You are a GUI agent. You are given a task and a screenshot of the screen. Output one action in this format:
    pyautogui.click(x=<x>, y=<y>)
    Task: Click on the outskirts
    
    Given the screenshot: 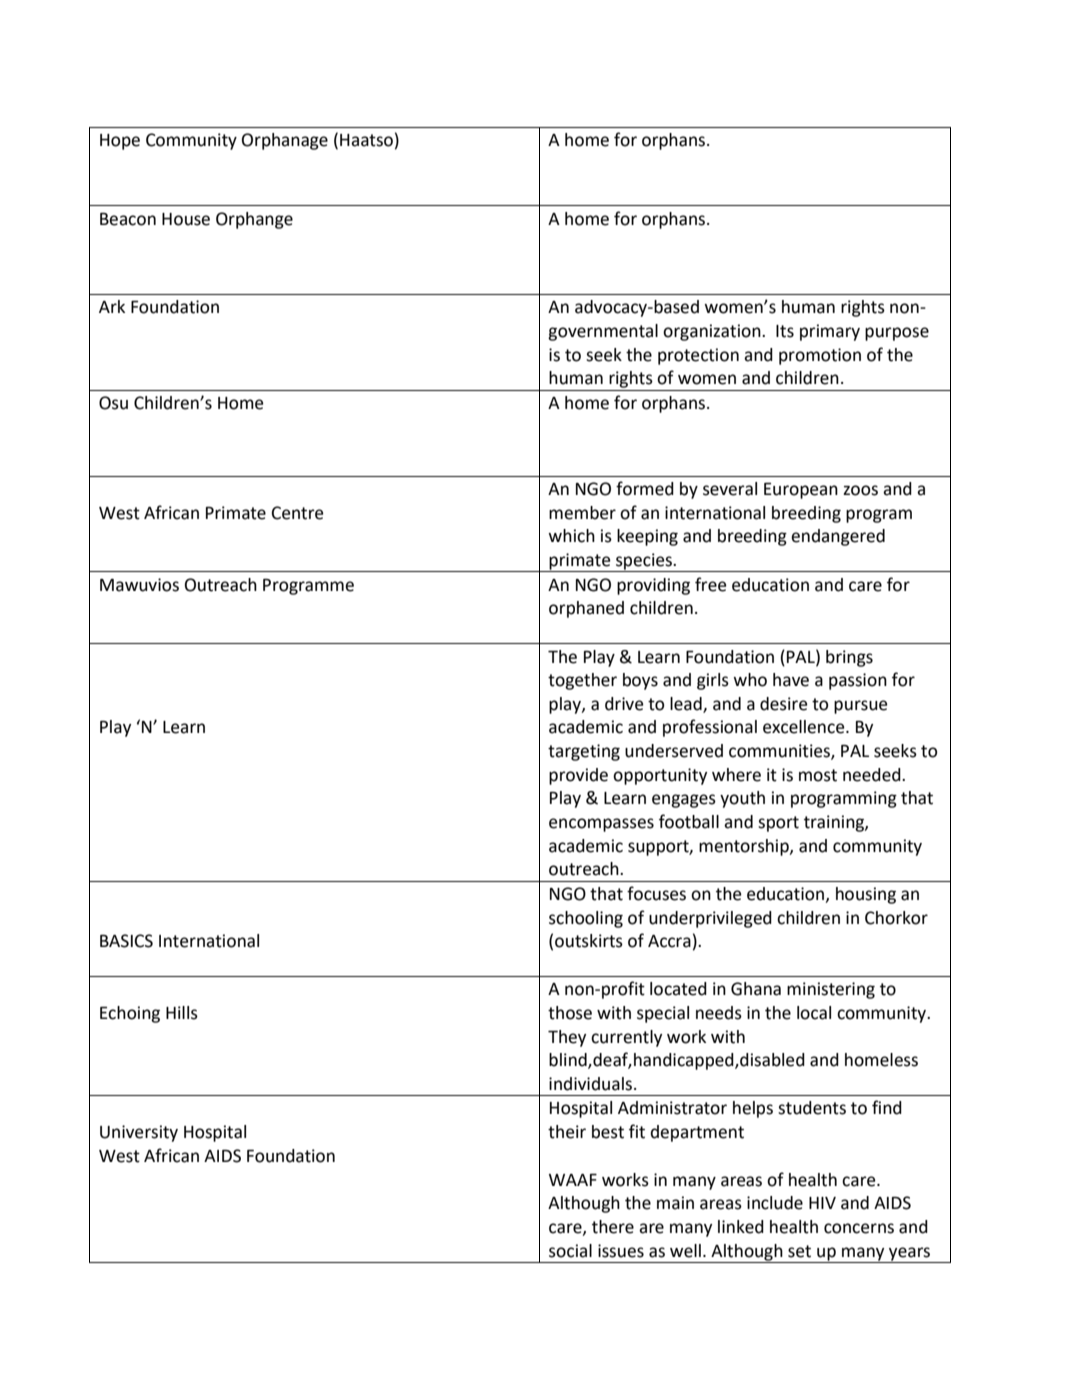 What is the action you would take?
    pyautogui.click(x=589, y=941)
